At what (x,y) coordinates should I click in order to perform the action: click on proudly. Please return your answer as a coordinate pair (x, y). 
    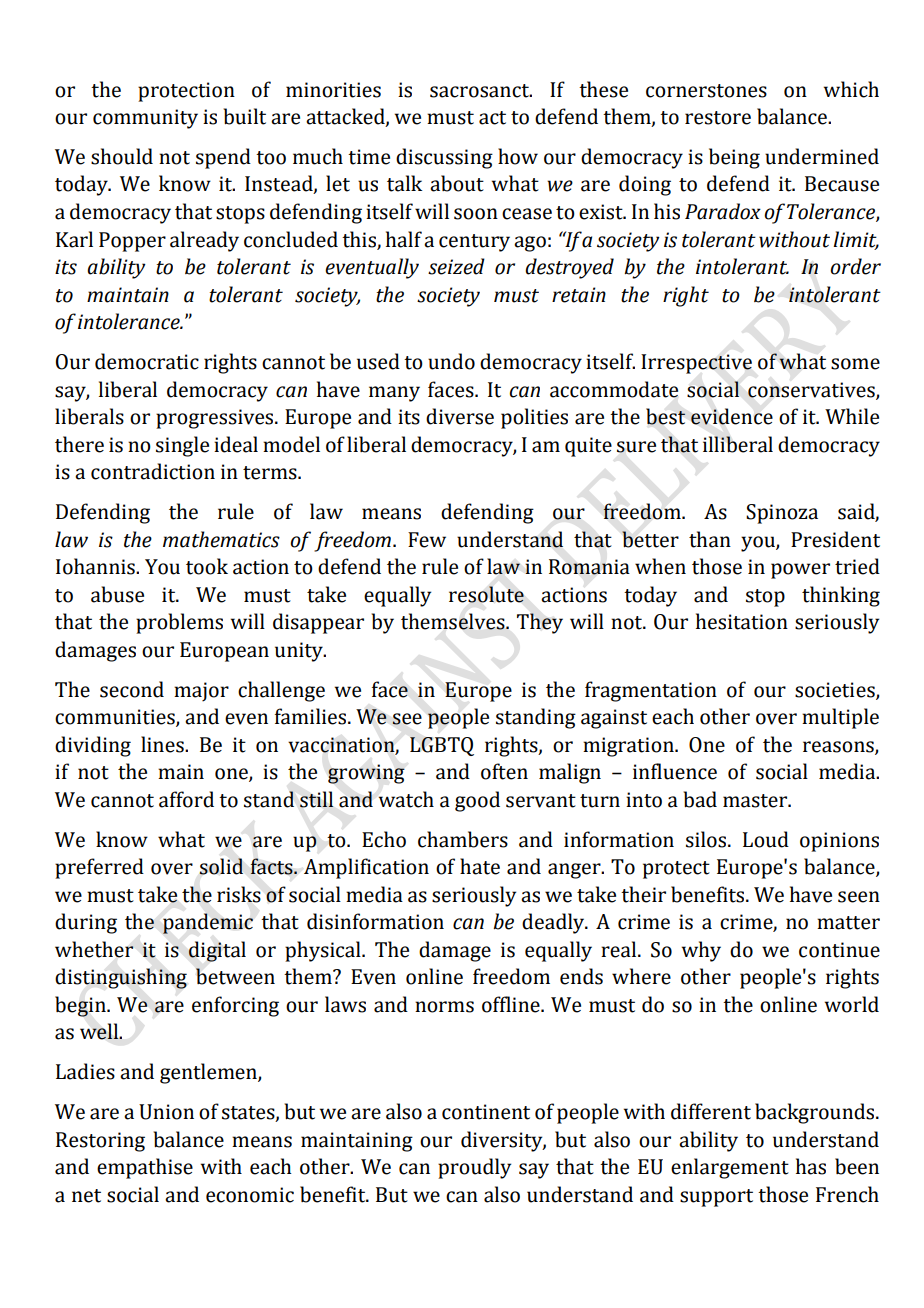
    Looking at the image, I should click on (474, 1168).
